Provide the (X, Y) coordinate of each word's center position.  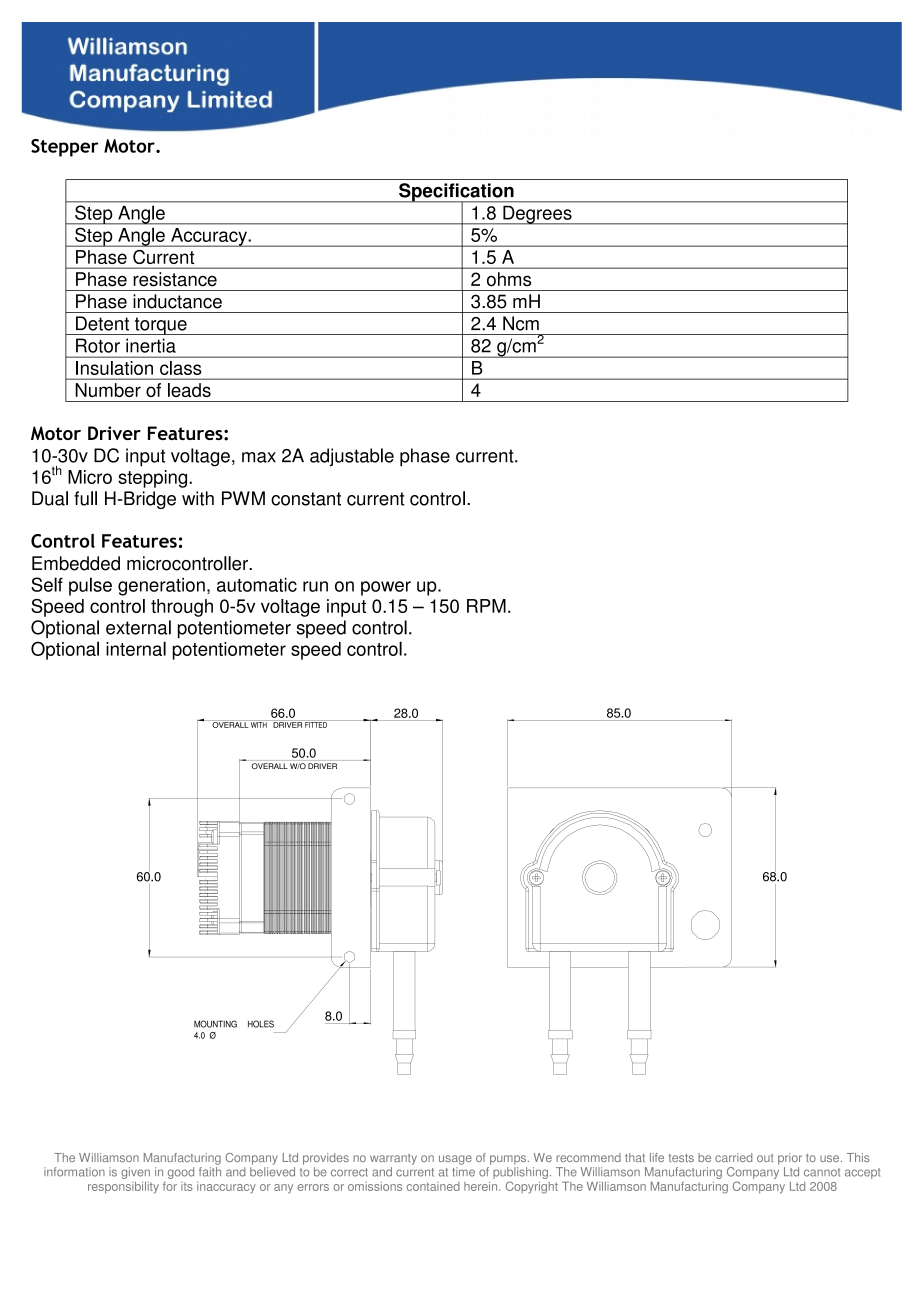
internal (136, 648)
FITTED (316, 724)
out (765, 1158)
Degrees (537, 215)
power (386, 588)
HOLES (261, 1024)
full (85, 498)
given (135, 1173)
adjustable (352, 457)
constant (306, 499)
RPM (486, 606)
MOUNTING (215, 1024)
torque (160, 326)
